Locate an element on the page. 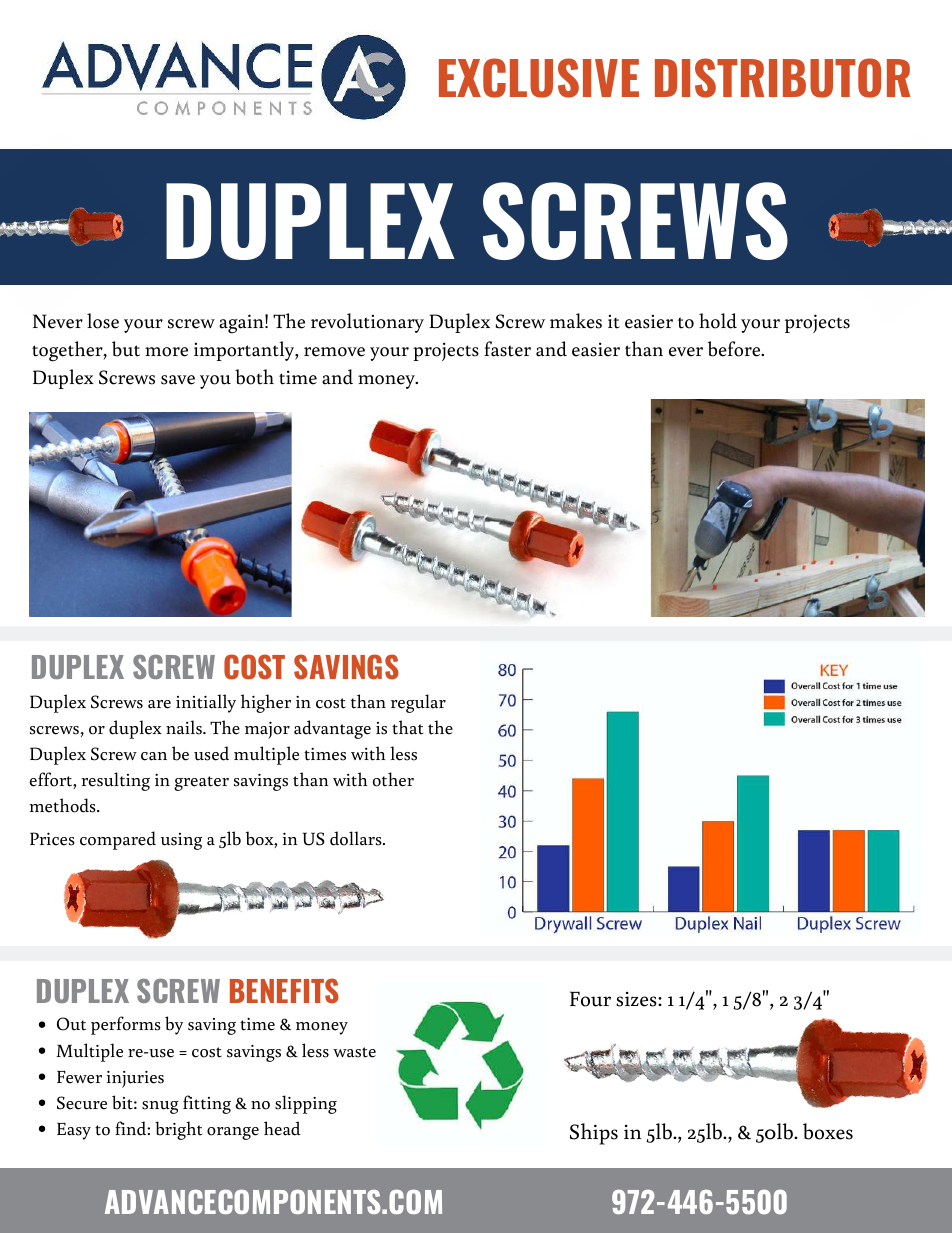  lose is located at coordinates (103, 321).
